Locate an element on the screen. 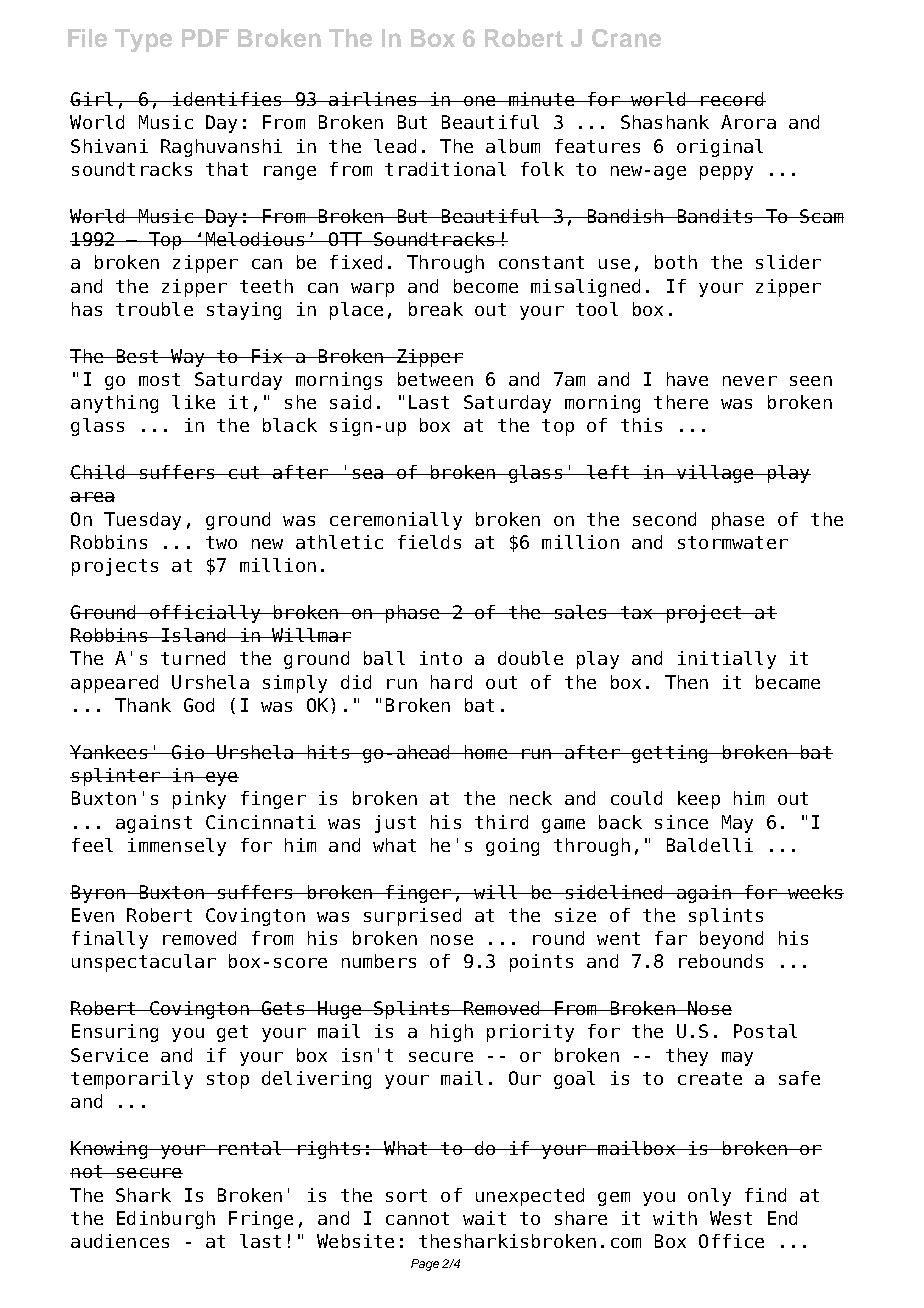  Edinburgh is located at coordinates (166, 1220).
